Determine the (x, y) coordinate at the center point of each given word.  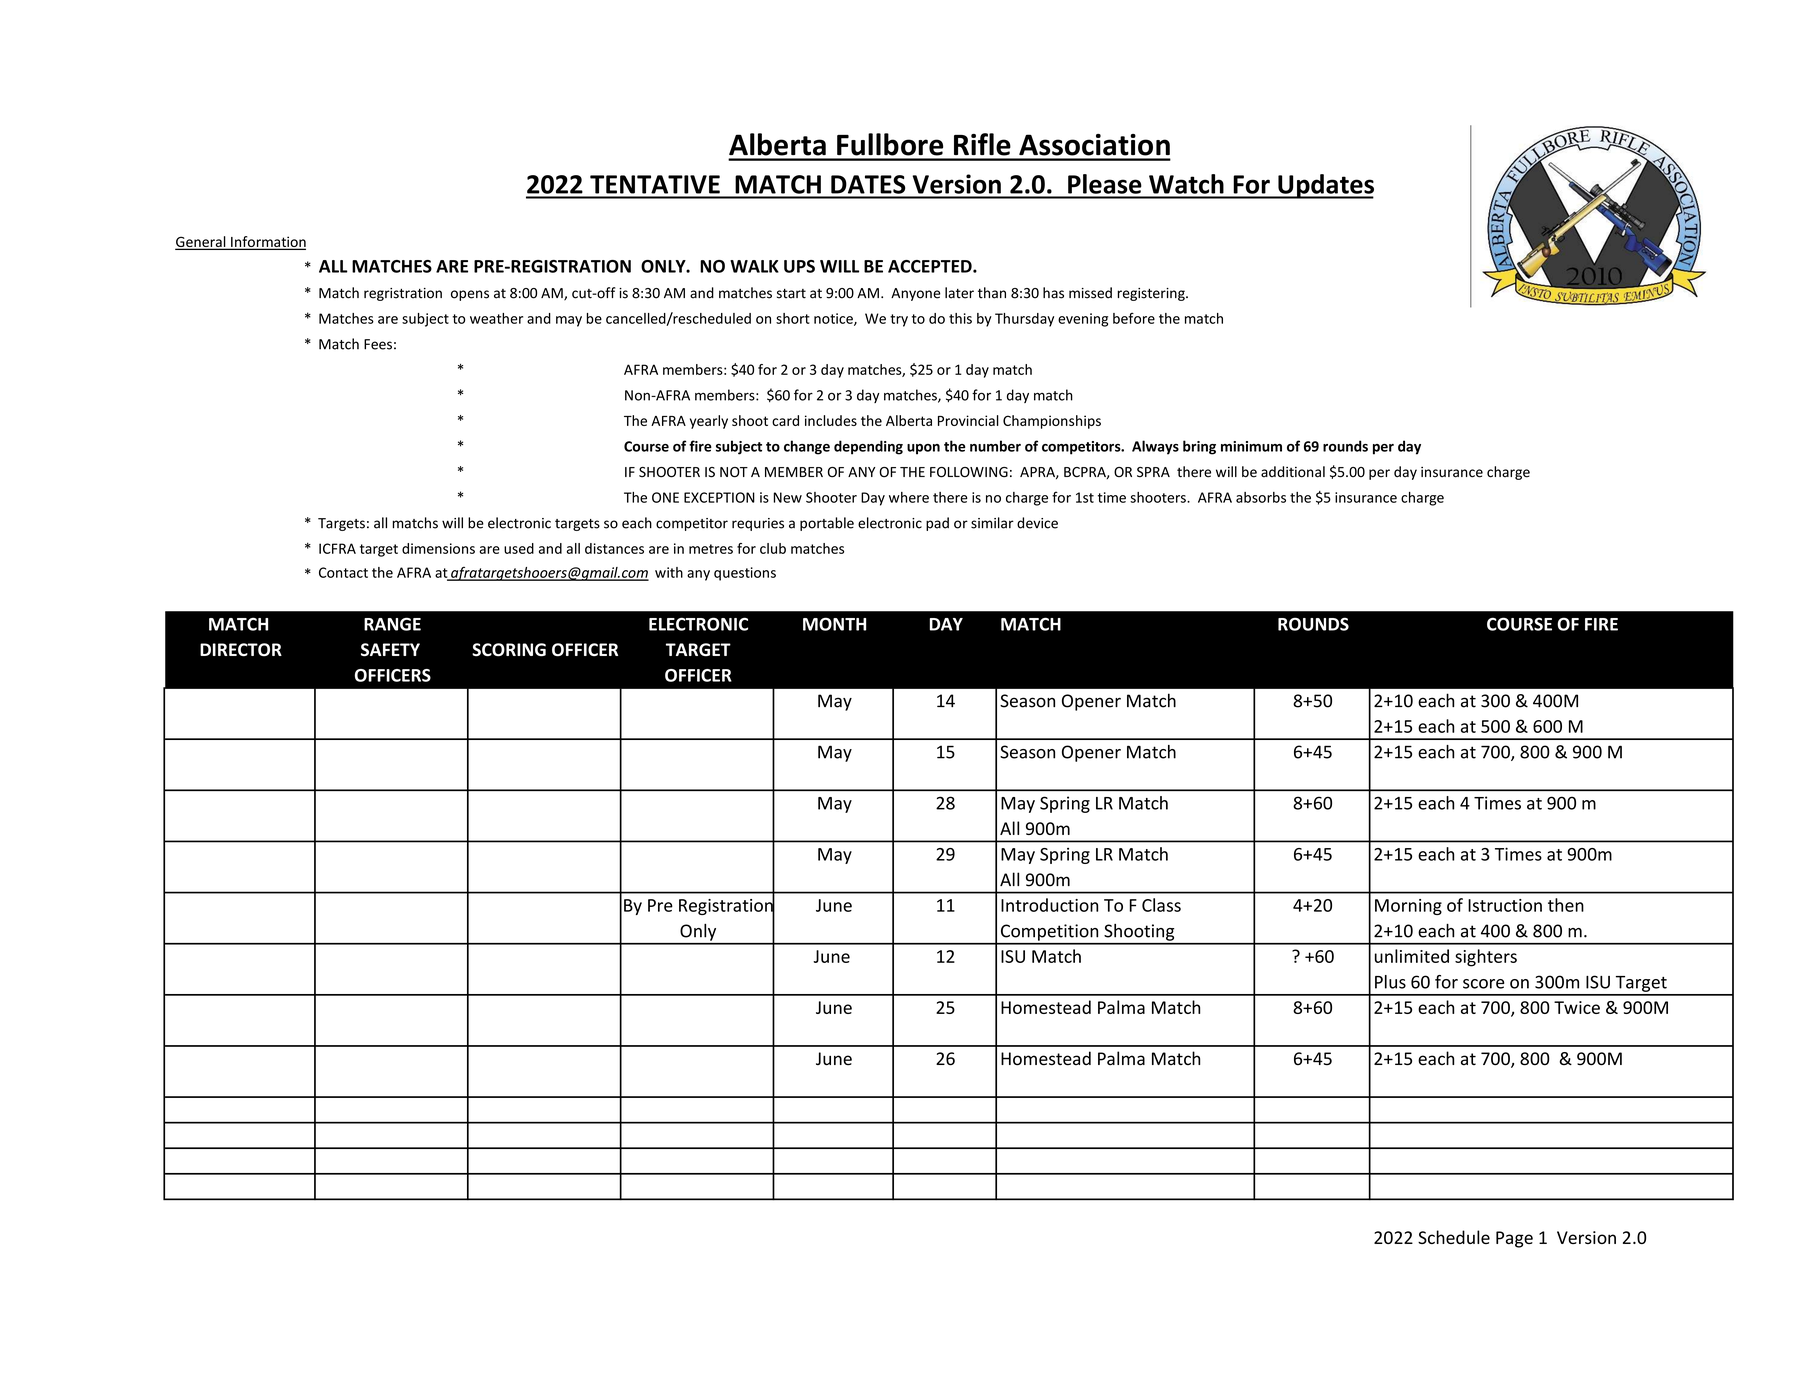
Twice (1577, 1007)
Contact (343, 572)
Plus (1390, 982)
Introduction (1049, 905)
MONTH (834, 624)
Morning (1408, 907)
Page (1514, 1239)
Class (1161, 905)
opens (470, 295)
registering (1152, 294)
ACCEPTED (931, 266)
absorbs (1261, 497)
